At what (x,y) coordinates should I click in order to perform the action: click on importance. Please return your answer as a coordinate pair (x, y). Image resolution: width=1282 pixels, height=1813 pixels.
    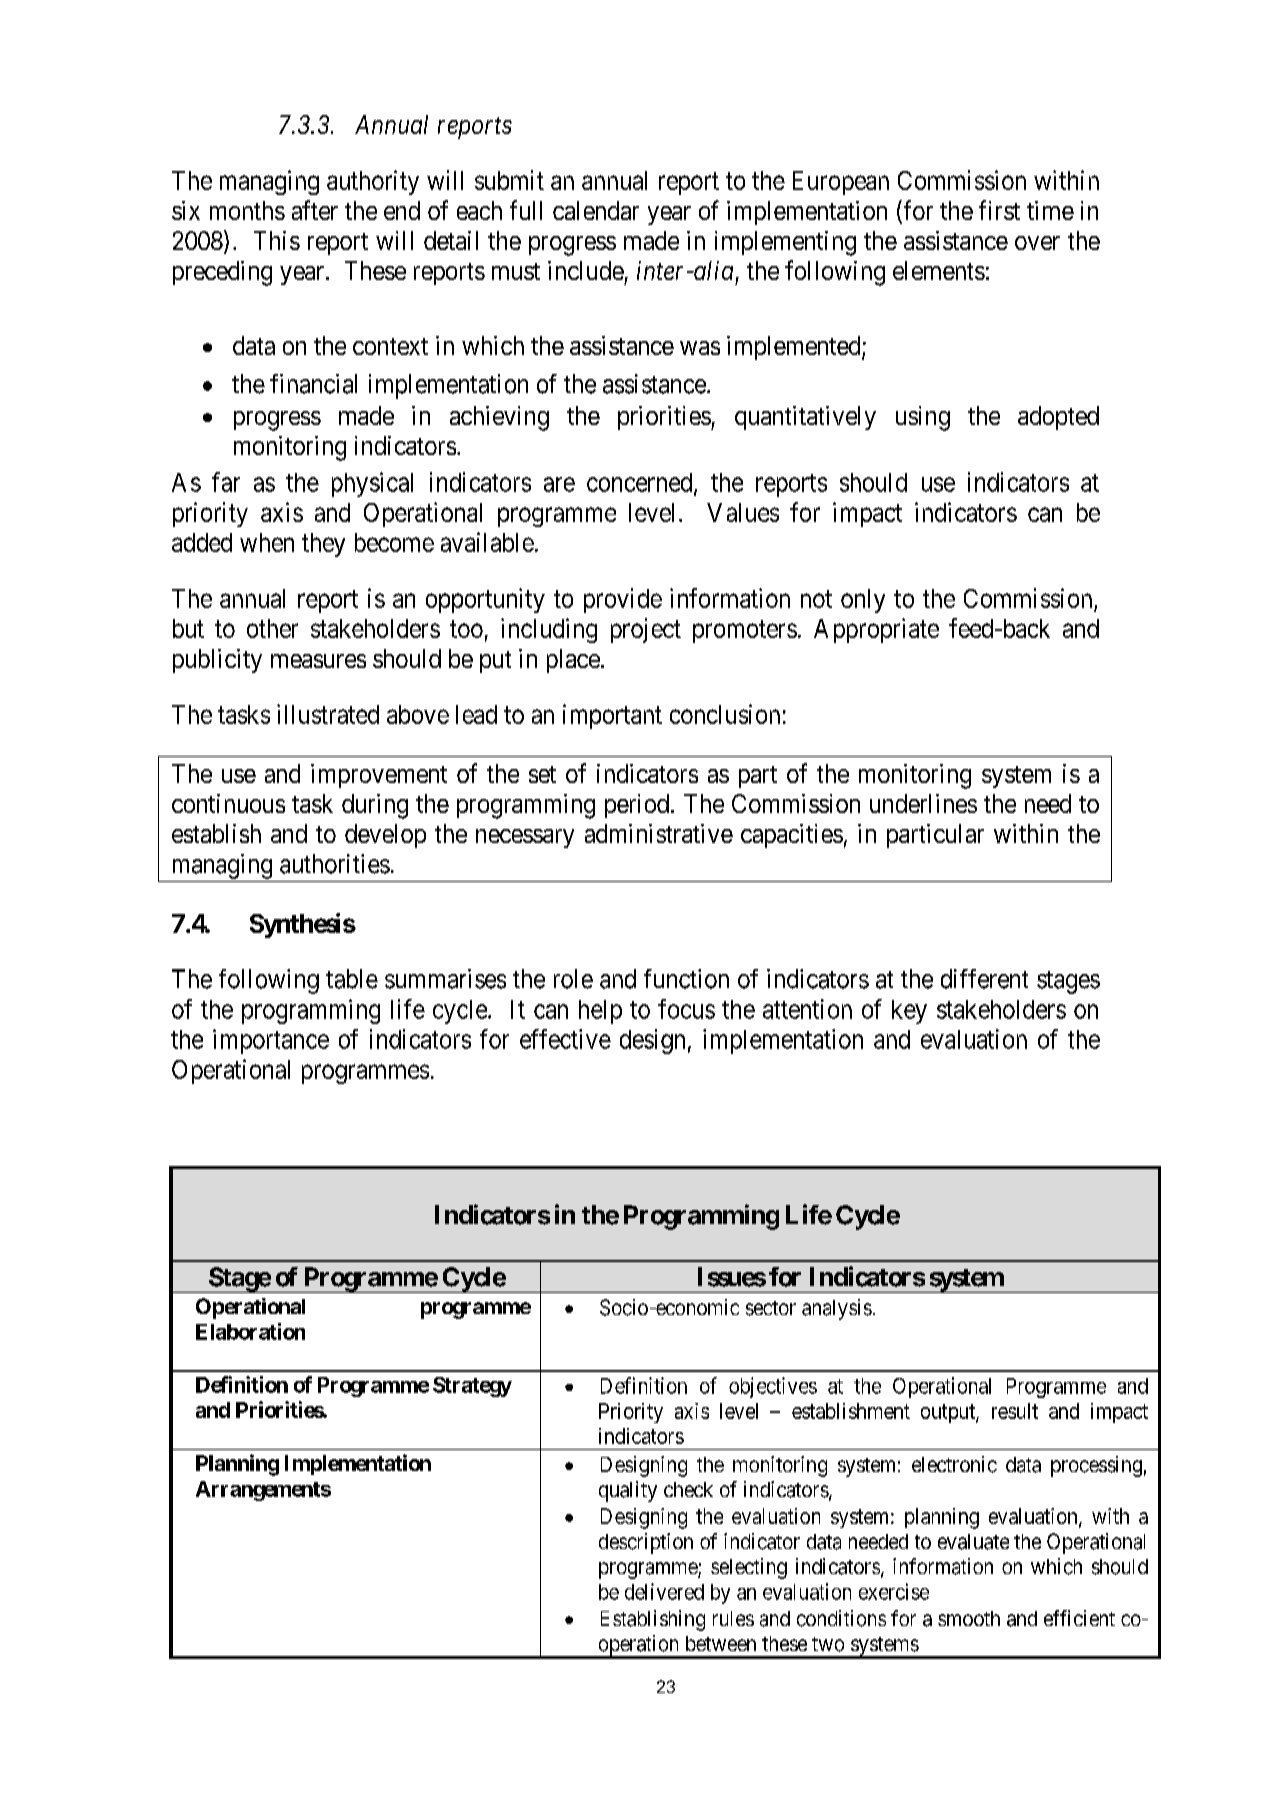
    Looking at the image, I should click on (271, 1041).
